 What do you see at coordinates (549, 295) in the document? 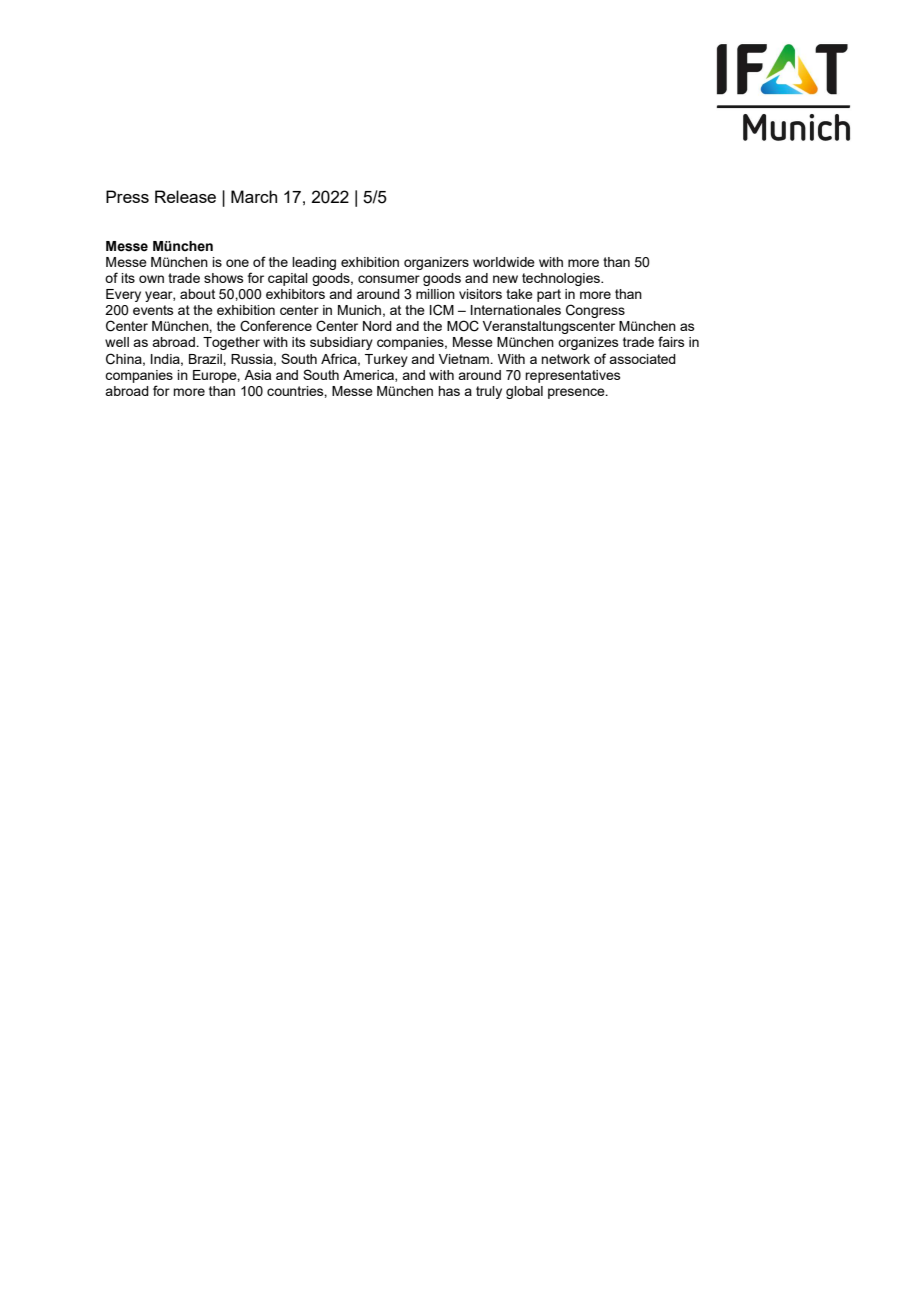
I see `part` at bounding box center [549, 295].
